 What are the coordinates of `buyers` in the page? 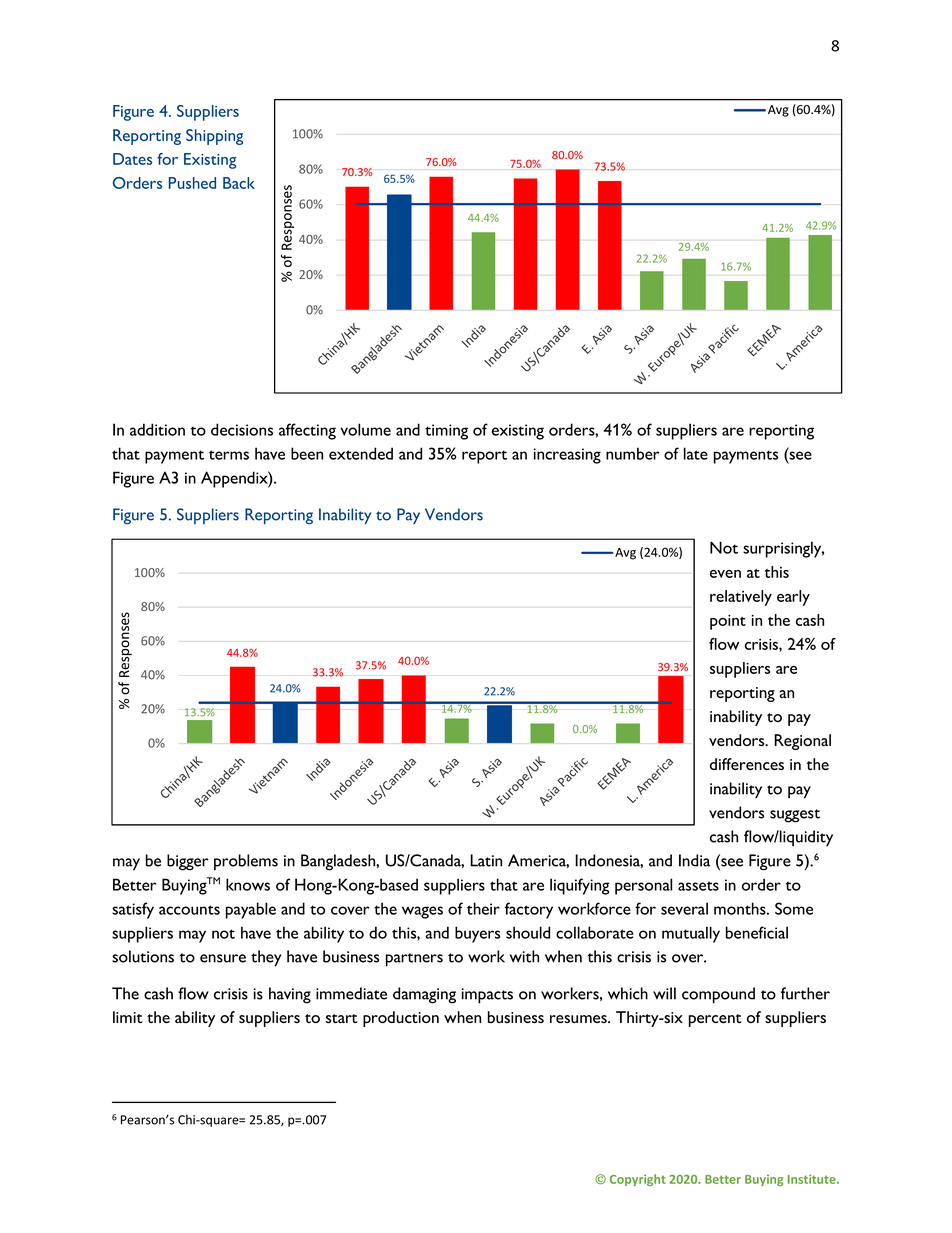 It's located at (477, 934).
